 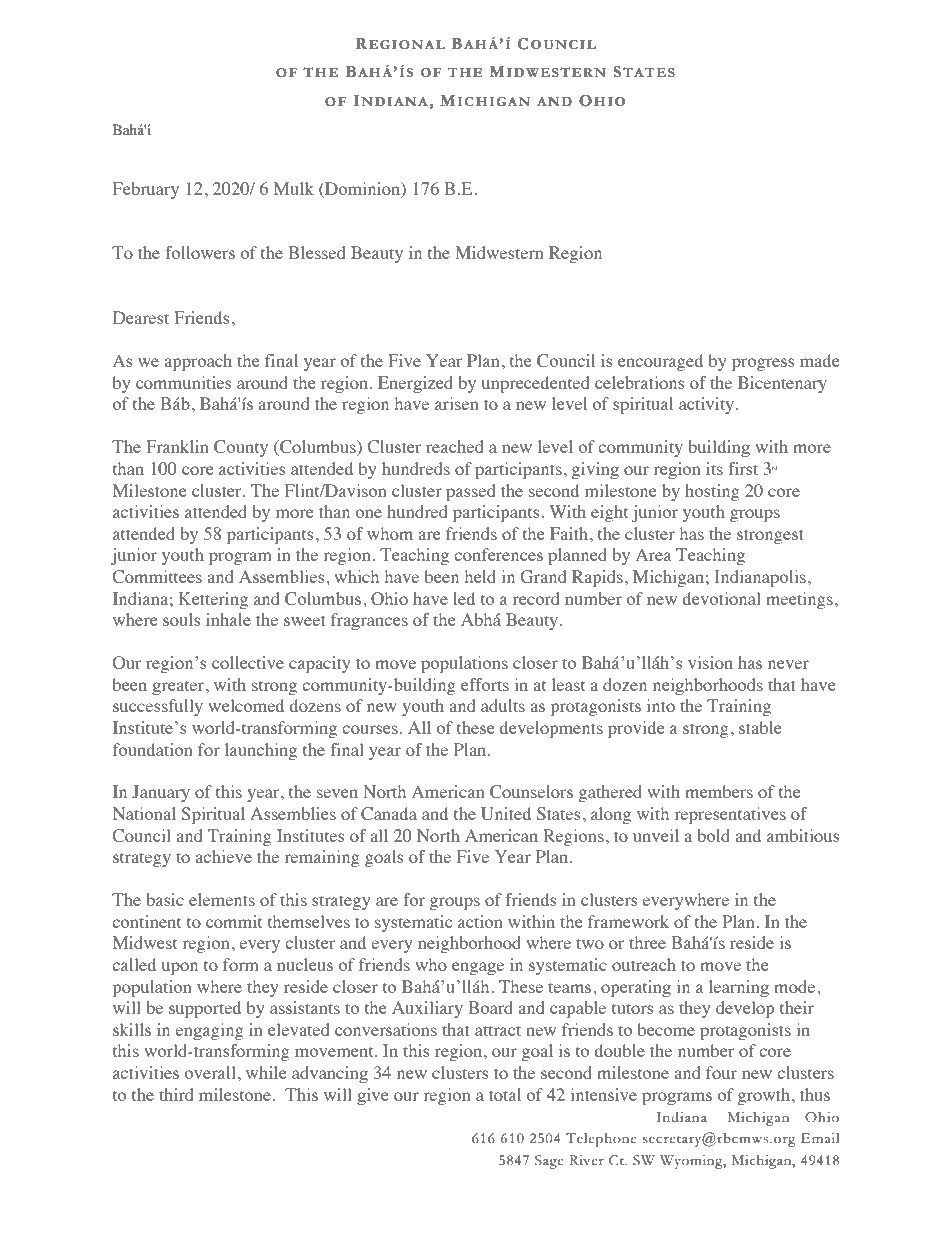 I want to click on vision, so click(x=710, y=662).
